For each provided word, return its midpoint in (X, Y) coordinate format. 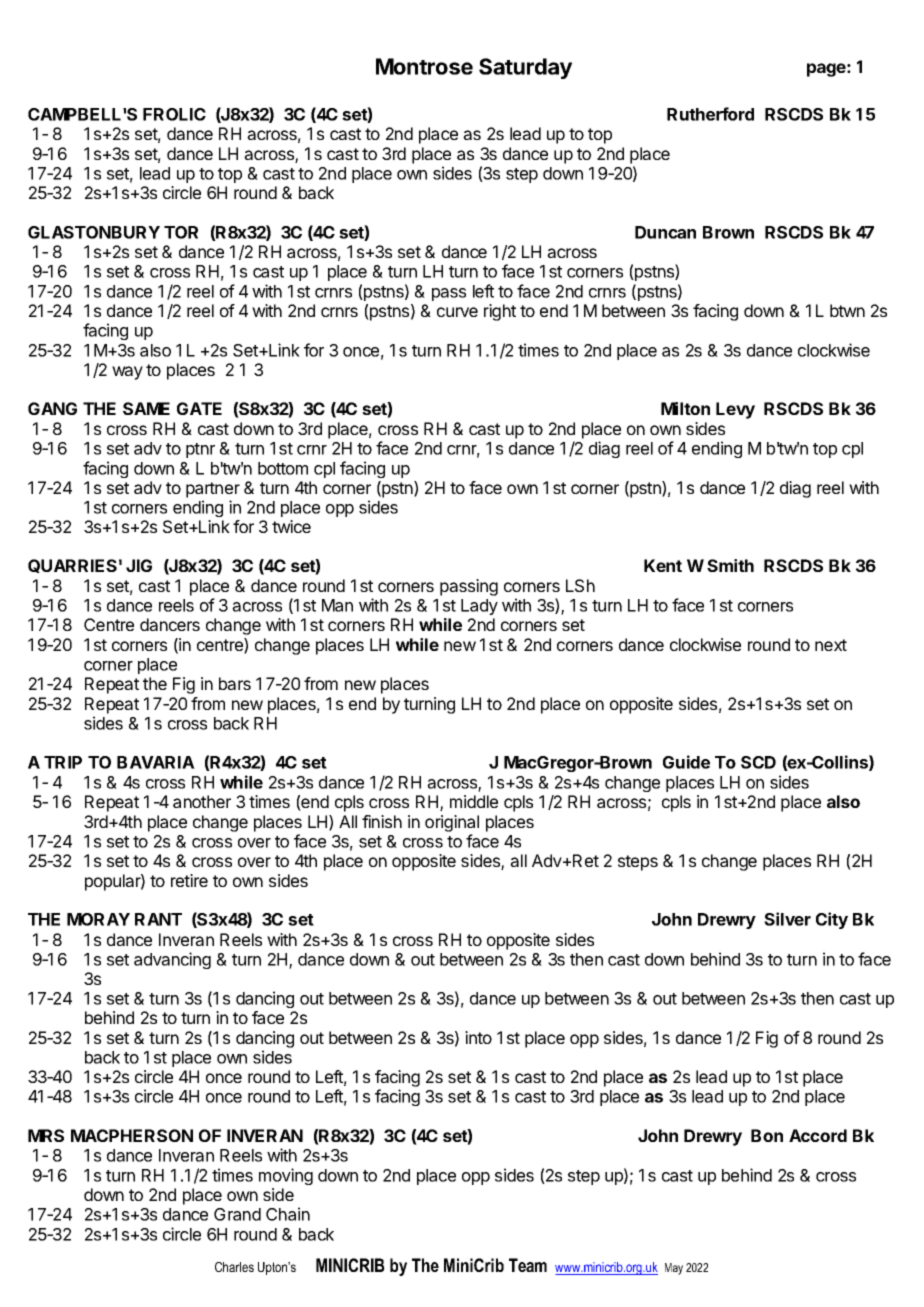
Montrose (424, 66)
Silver (787, 919)
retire (189, 880)
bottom (283, 468)
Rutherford (710, 114)
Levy (735, 410)
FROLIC (174, 114)
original (452, 823)
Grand (237, 1214)
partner (213, 490)
